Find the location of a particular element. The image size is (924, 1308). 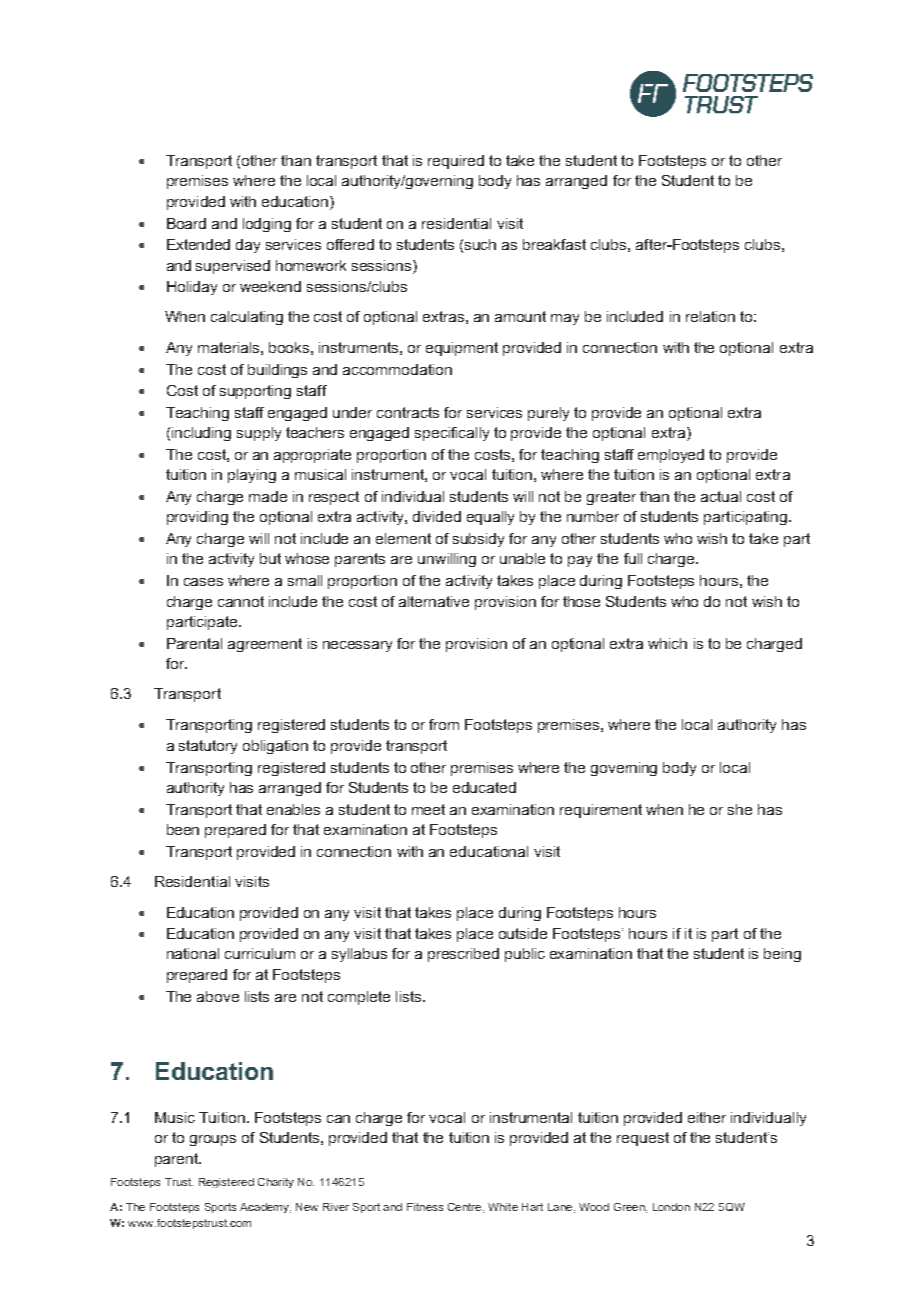

she is located at coordinates (740, 809).
